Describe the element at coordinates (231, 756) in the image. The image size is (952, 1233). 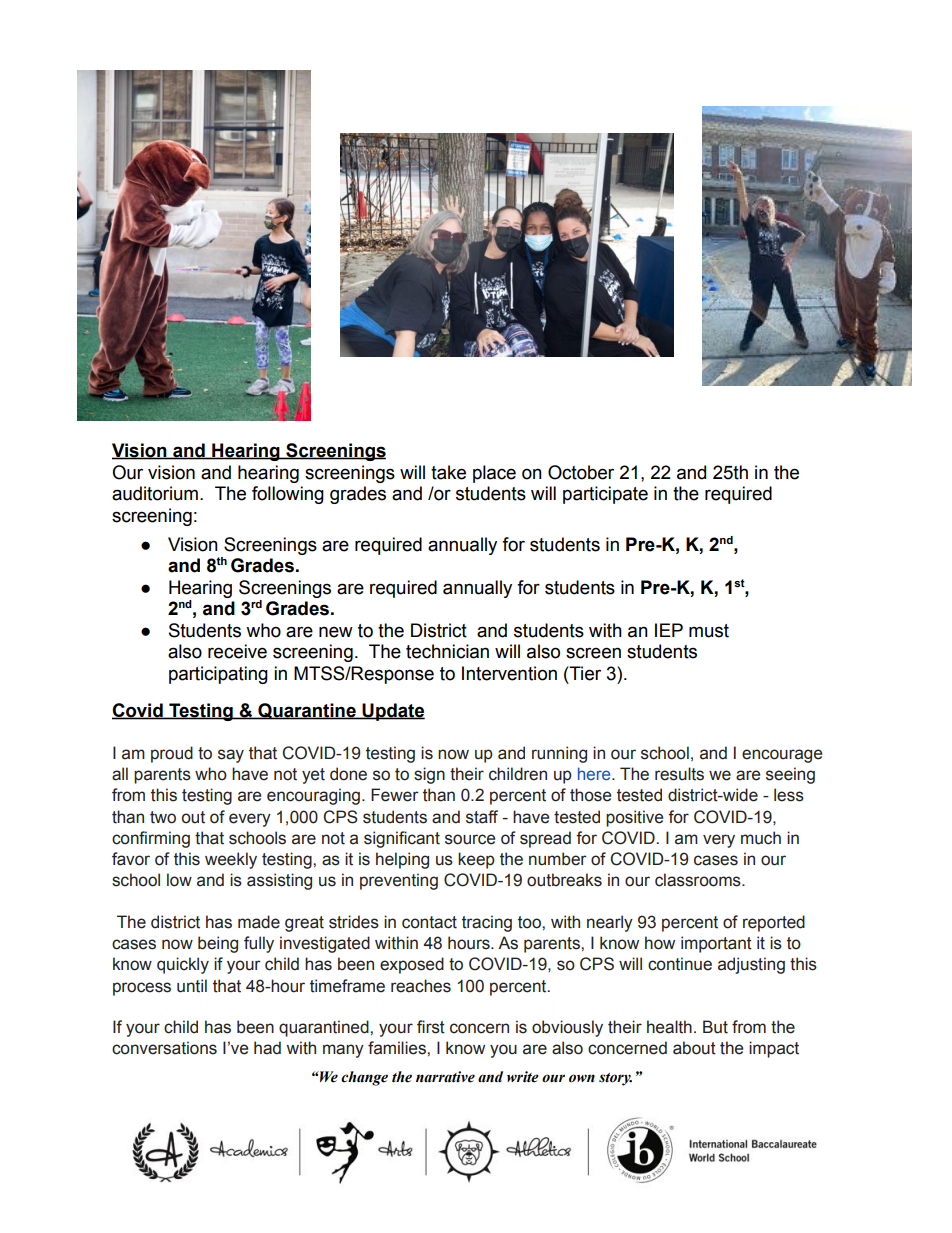
I see `say` at that location.
